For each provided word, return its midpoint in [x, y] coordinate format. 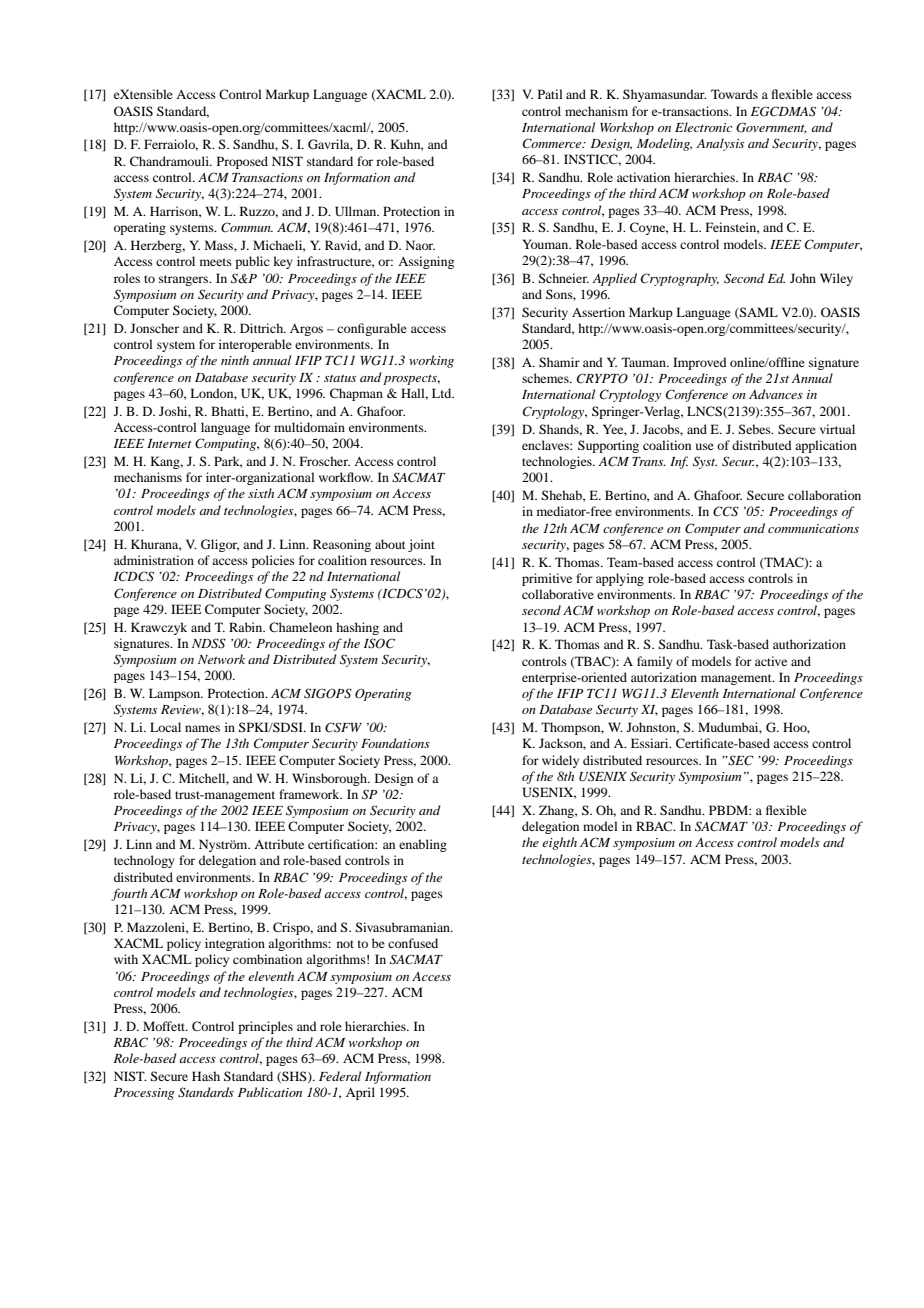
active [771, 661]
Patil [550, 94]
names [202, 728]
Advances [776, 394]
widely [560, 761]
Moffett [165, 1026]
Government [771, 128]
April [360, 1093]
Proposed [242, 162]
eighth [559, 843]
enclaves [546, 445]
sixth [261, 493]
